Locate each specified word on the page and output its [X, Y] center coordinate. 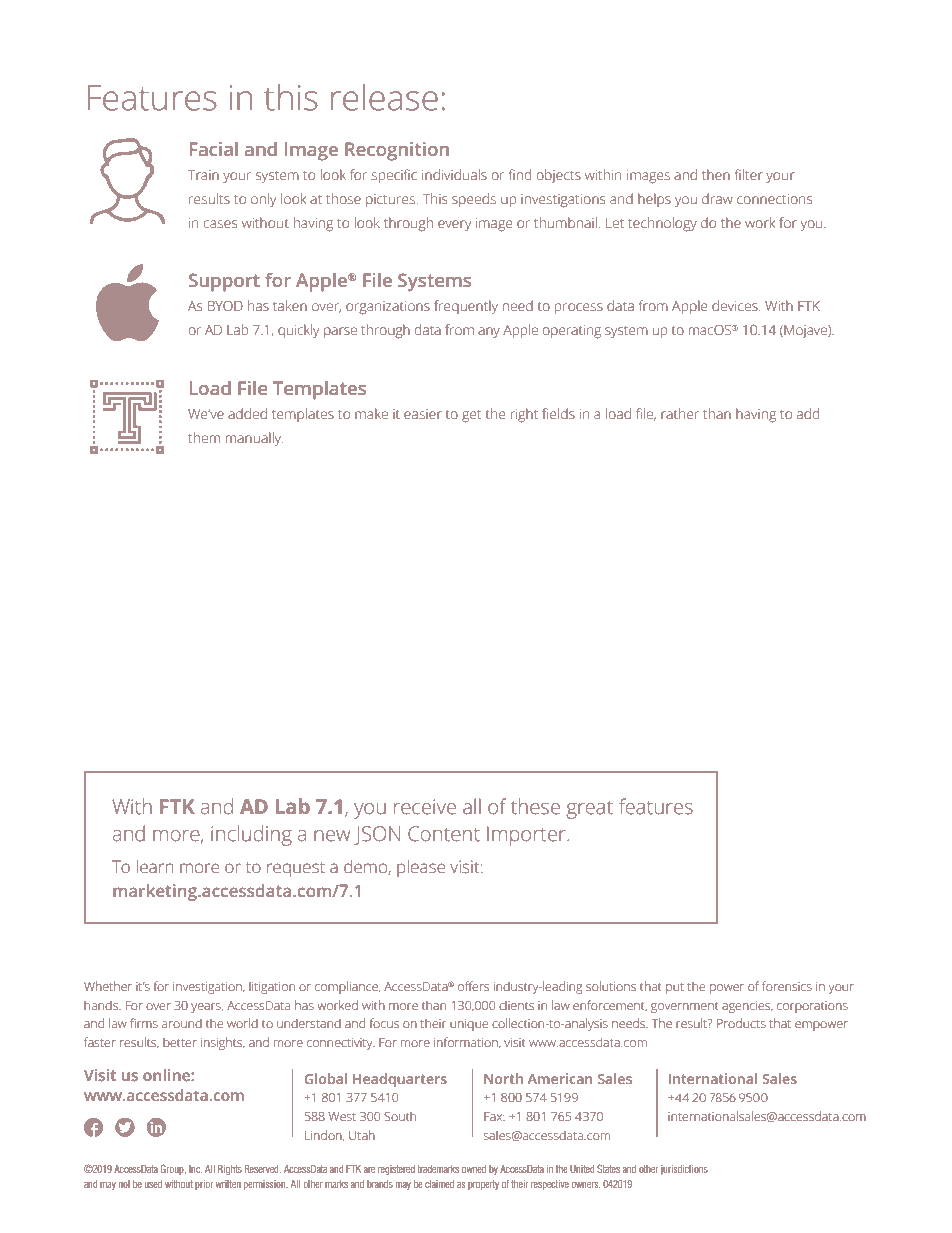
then [716, 174]
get [471, 416]
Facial [214, 148]
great [589, 810]
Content [444, 834]
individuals [454, 174]
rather [680, 413]
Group [173, 1169]
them [204, 437]
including [251, 835]
